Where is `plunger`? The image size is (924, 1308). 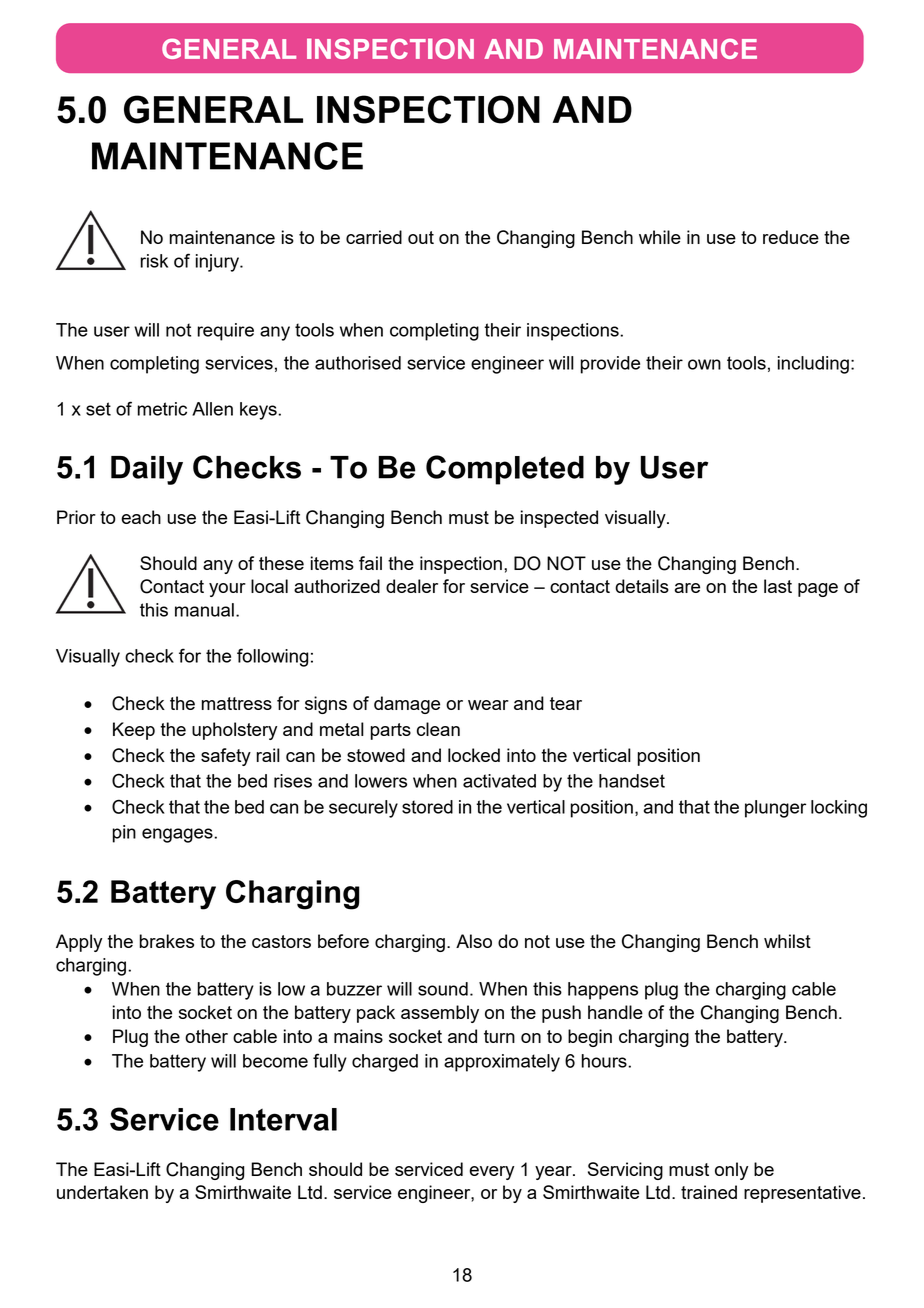 plunger is located at coordinates (775, 809).
